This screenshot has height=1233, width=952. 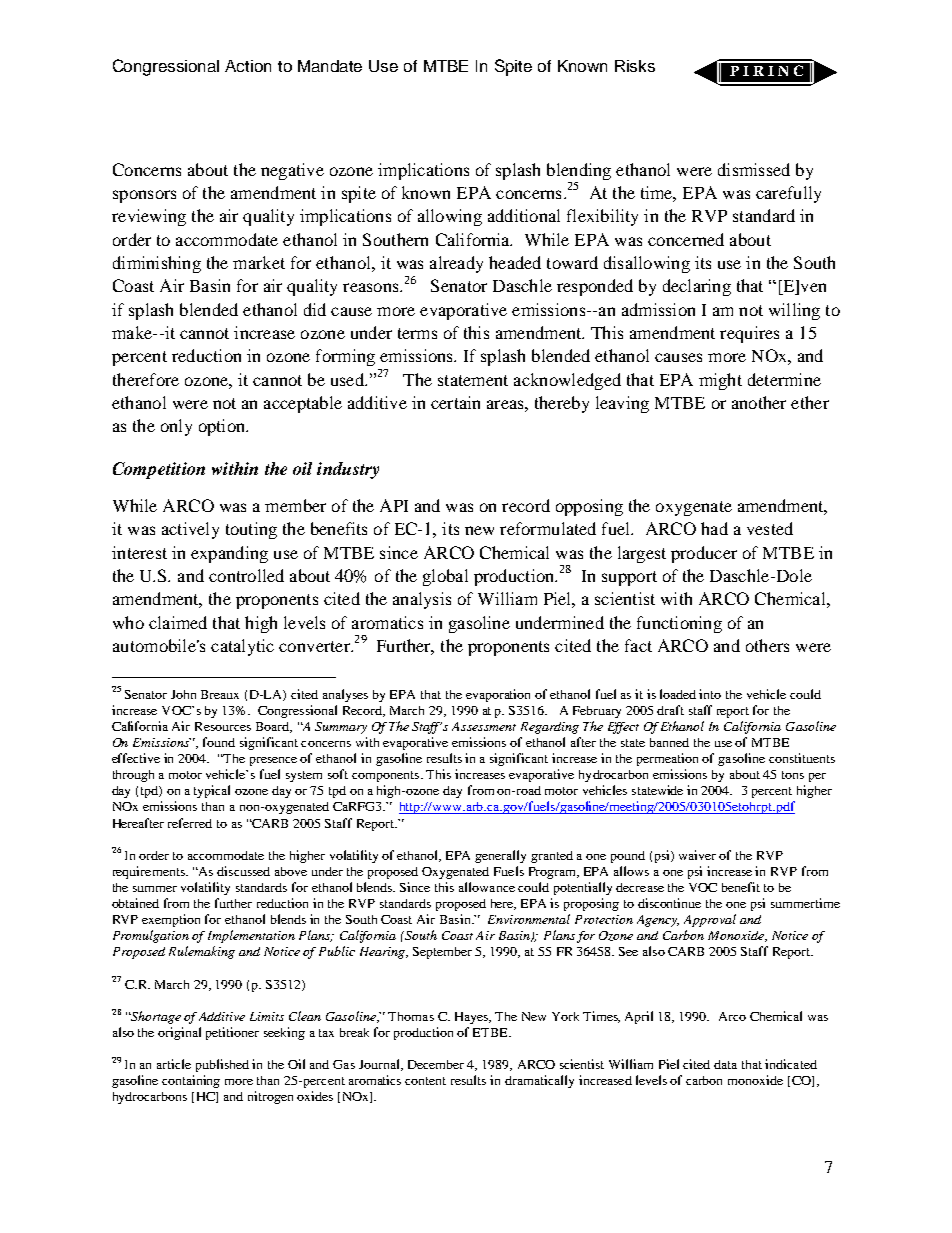 I want to click on terms, so click(x=417, y=333).
